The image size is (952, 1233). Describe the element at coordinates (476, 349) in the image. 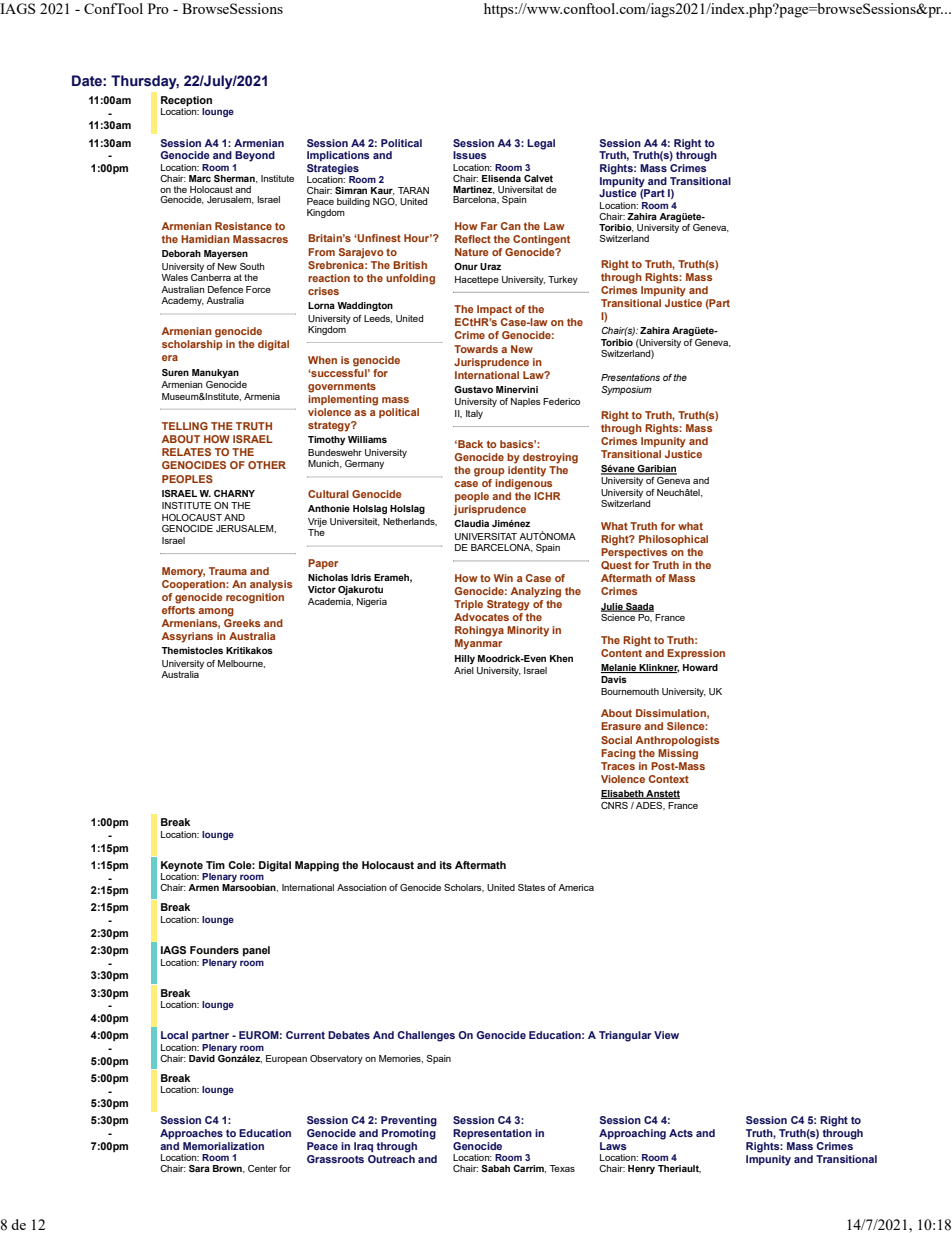

I see `Towards` at that location.
